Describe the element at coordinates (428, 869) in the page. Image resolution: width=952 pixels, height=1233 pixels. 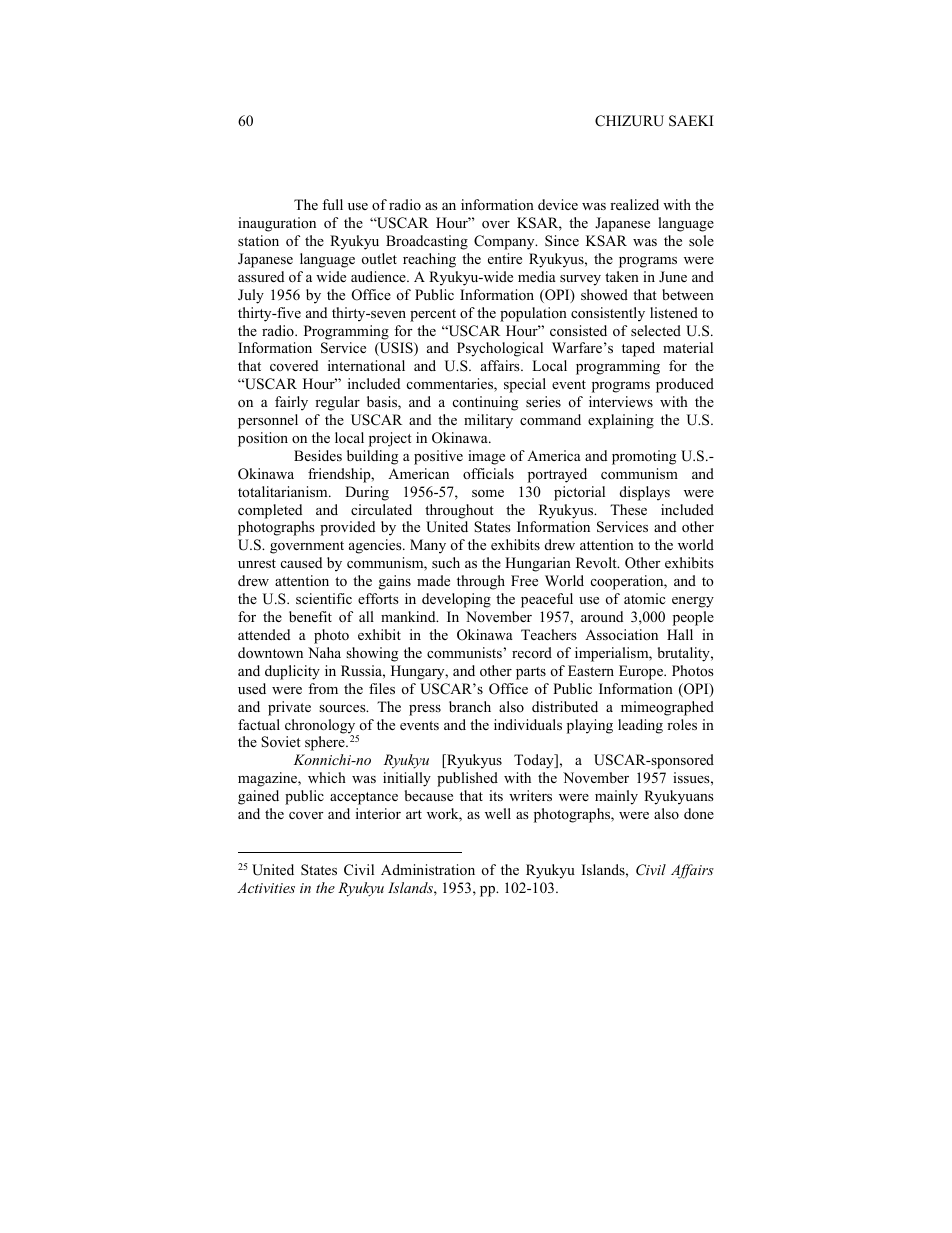
I see `Administration` at that location.
